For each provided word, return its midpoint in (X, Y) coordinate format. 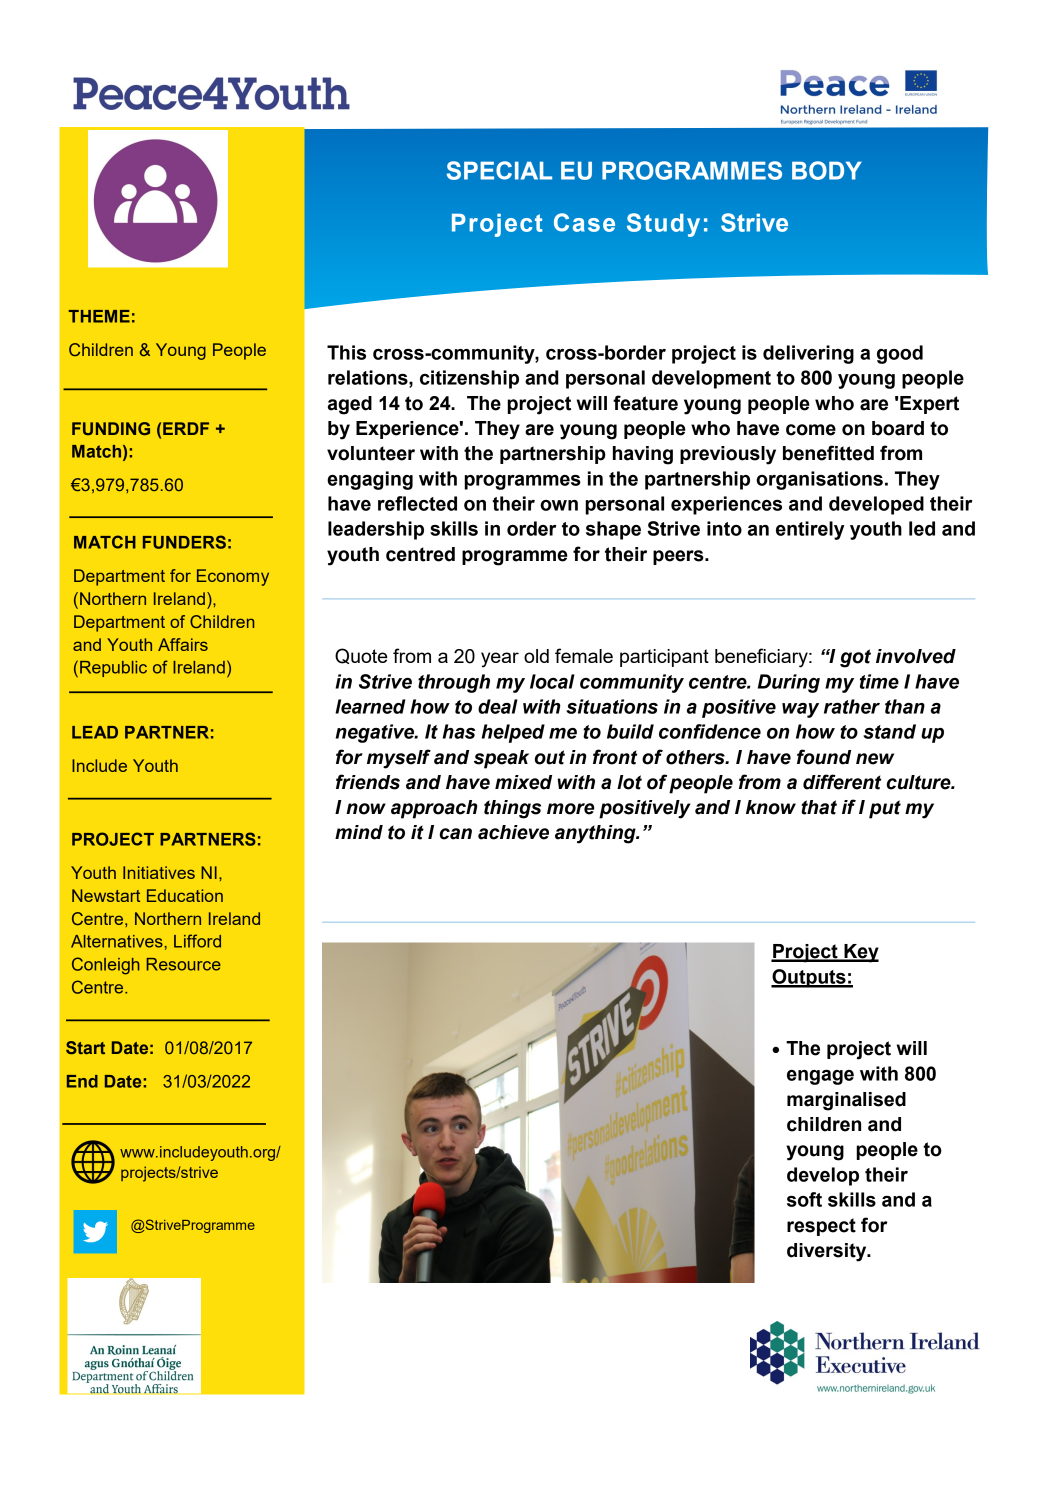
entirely (810, 530)
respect (821, 1227)
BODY (827, 170)
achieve (513, 832)
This (346, 352)
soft (804, 1199)
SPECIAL (499, 170)
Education (185, 895)
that (819, 807)
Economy (233, 577)
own (559, 505)
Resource (184, 964)
